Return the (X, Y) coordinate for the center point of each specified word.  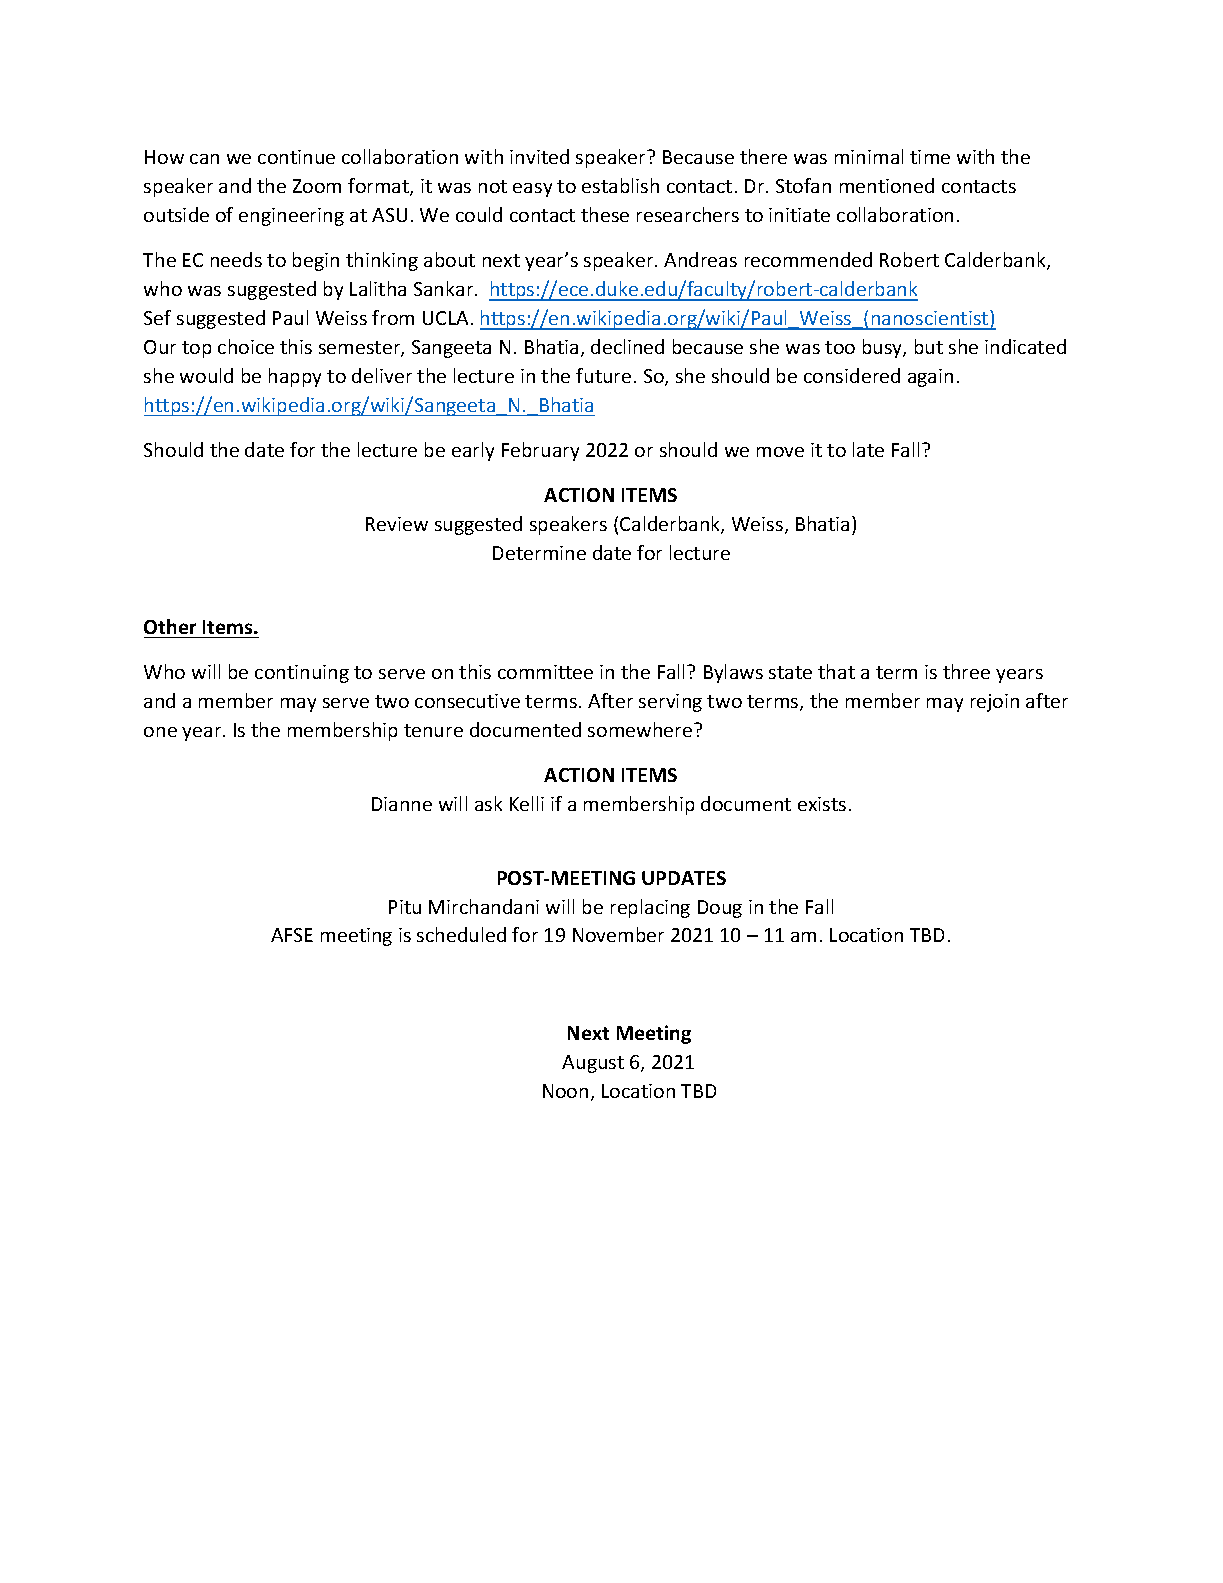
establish (620, 185)
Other (170, 626)
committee (545, 672)
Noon (565, 1091)
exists (822, 804)
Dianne (402, 804)
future (603, 375)
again (930, 378)
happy (295, 377)
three (966, 671)
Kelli (527, 803)
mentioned (887, 185)
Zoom (317, 186)
